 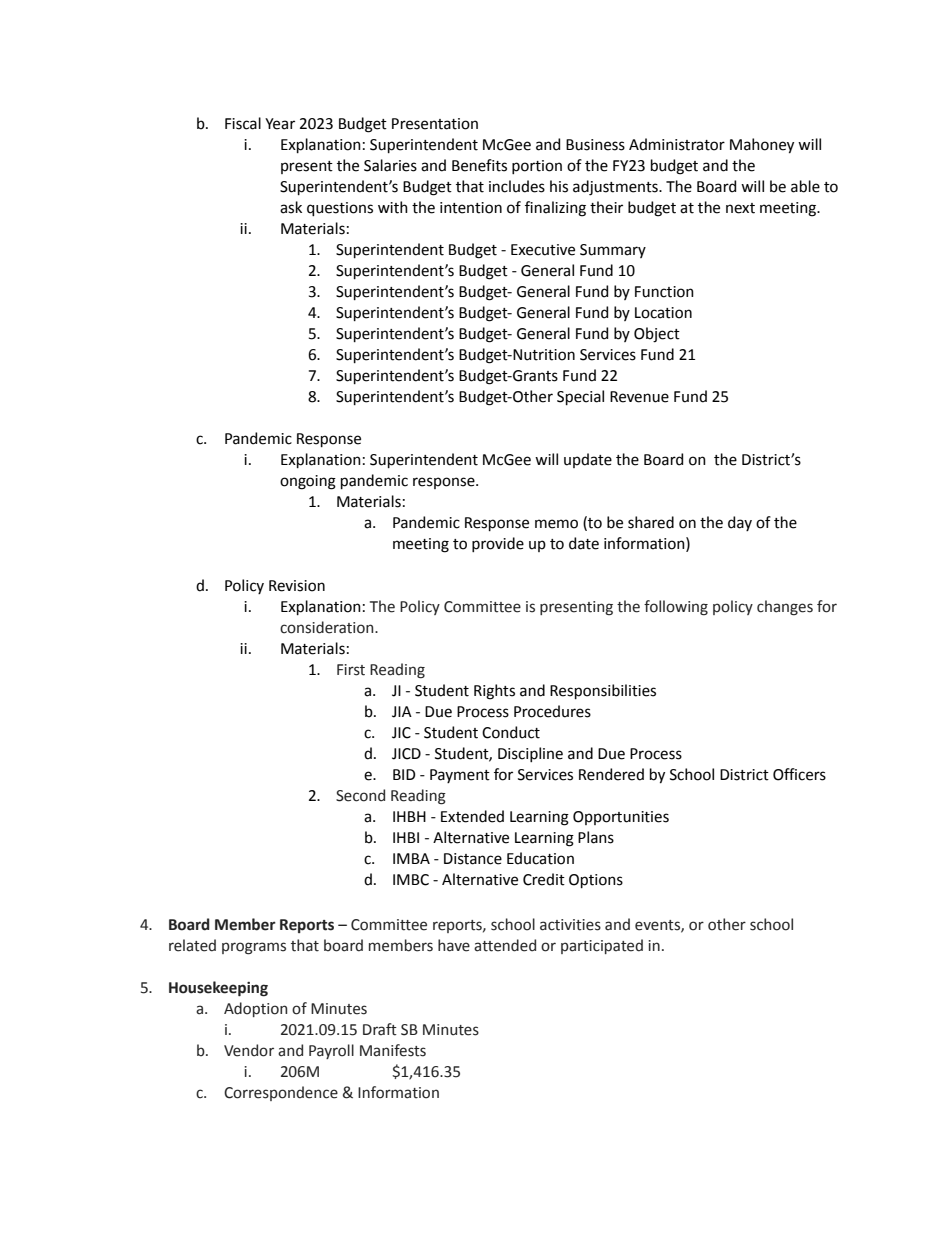 What do you see at coordinates (249, 1050) in the screenshot?
I see `Vendor` at bounding box center [249, 1050].
